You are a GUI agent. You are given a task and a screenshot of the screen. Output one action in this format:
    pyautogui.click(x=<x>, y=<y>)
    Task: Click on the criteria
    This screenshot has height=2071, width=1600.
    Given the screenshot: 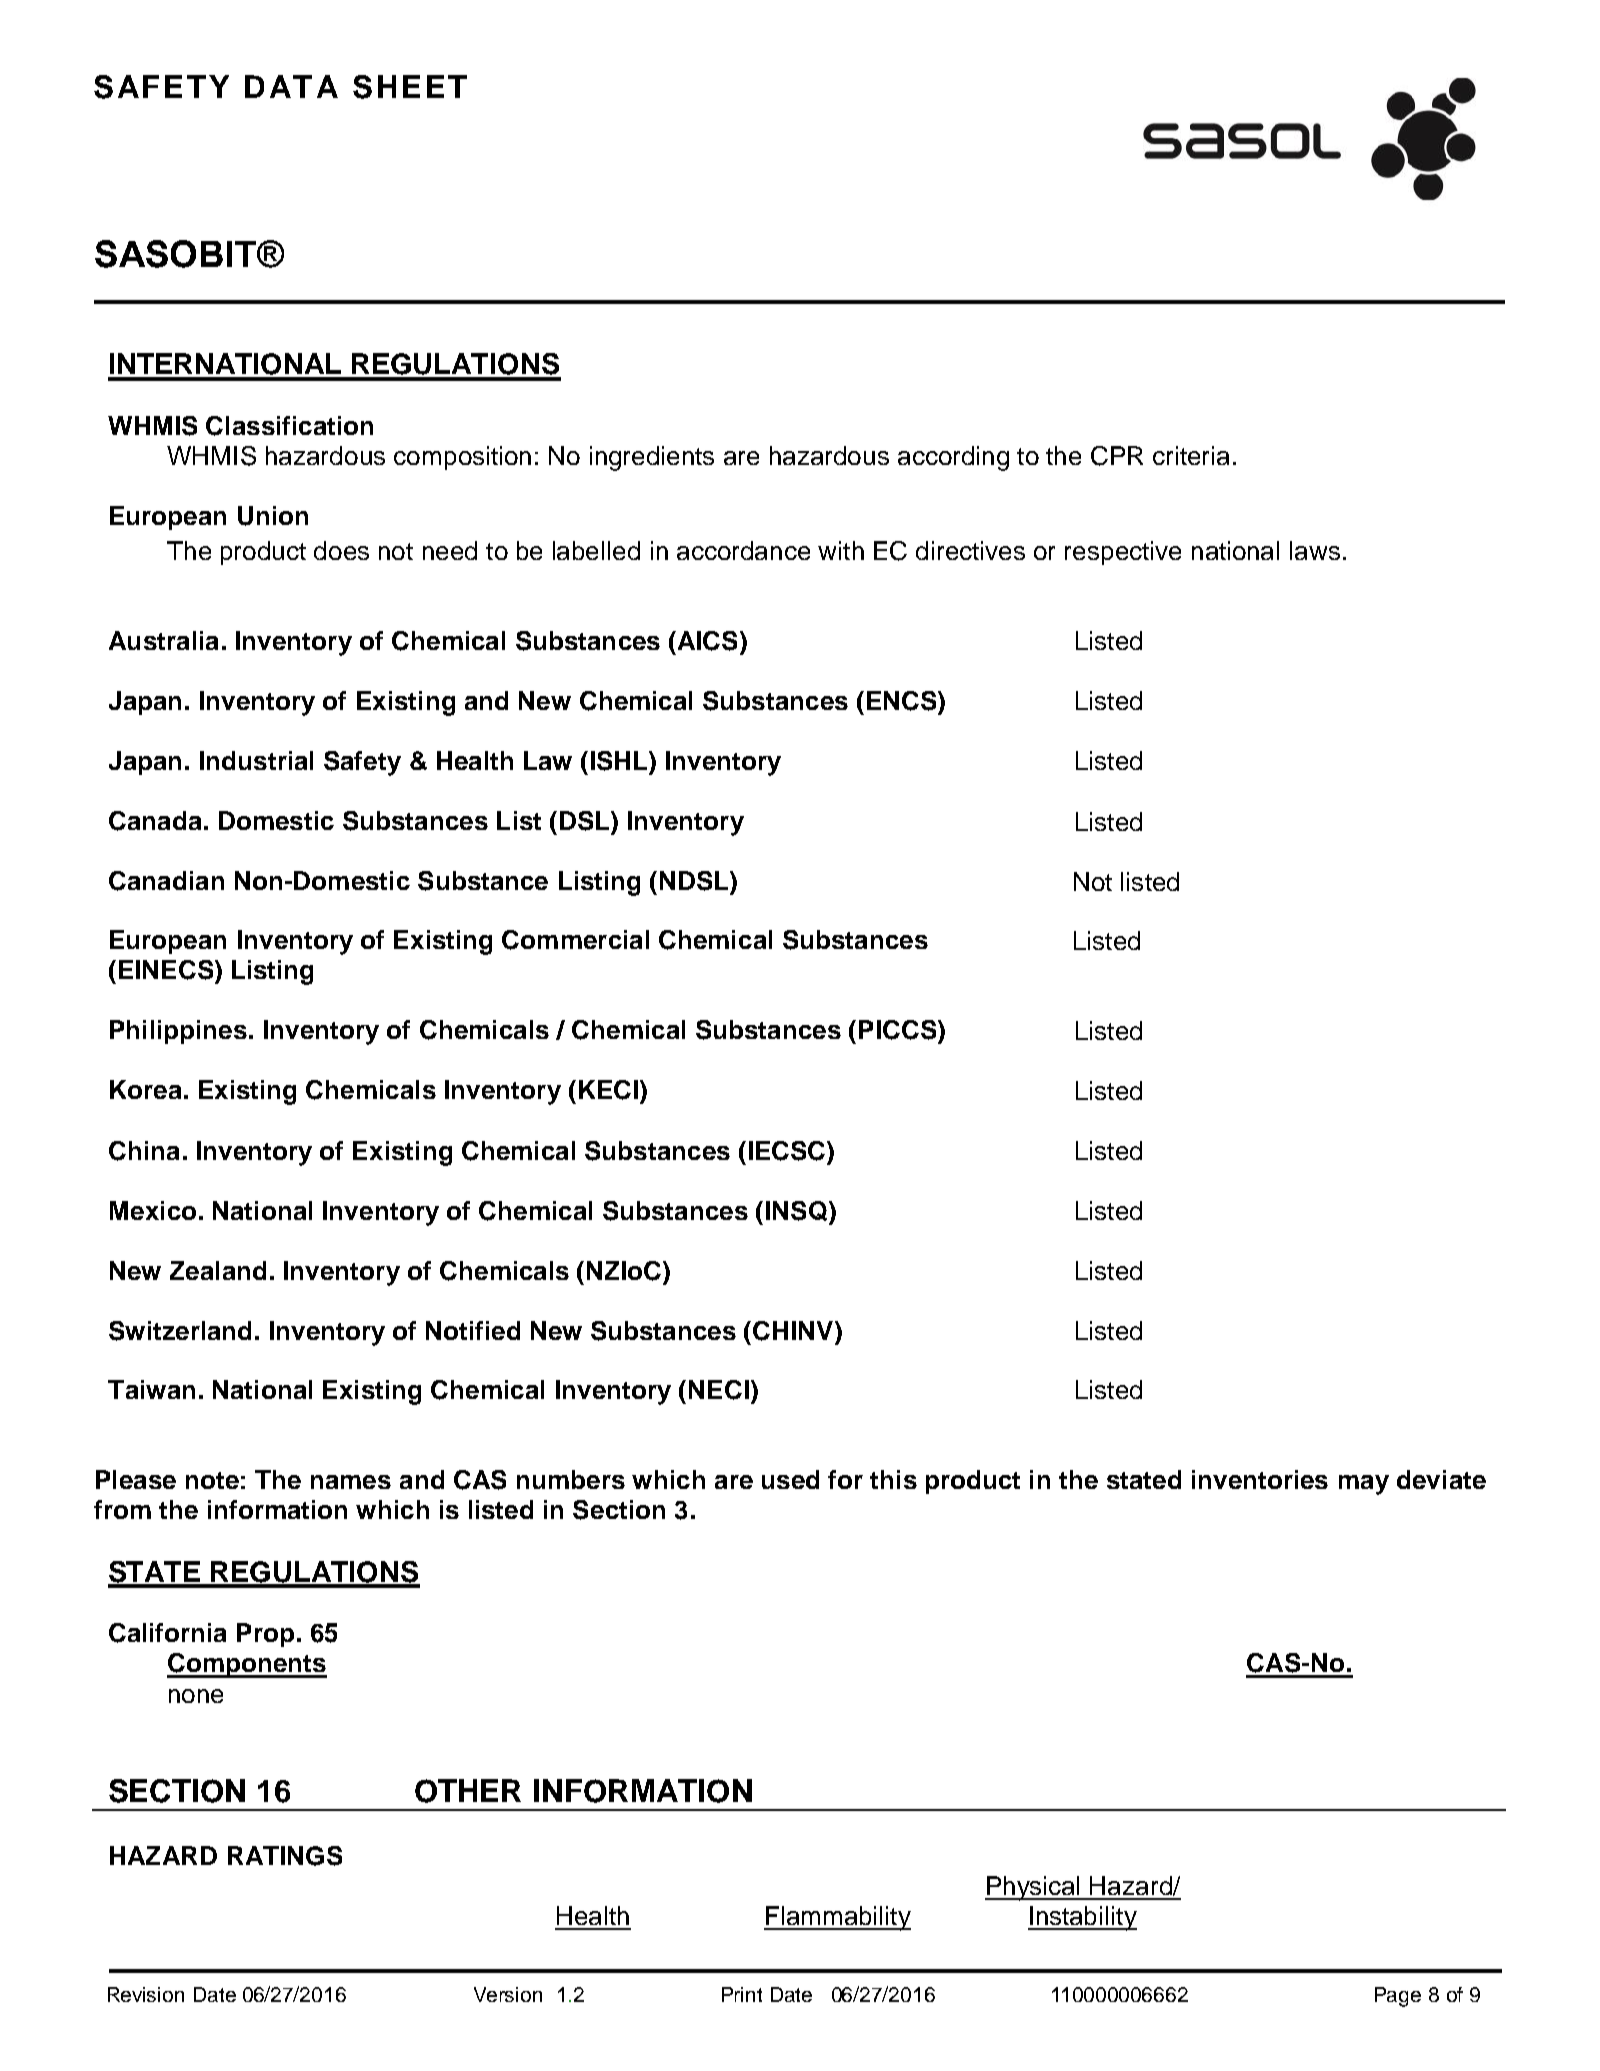 What is the action you would take?
    pyautogui.click(x=1191, y=455)
